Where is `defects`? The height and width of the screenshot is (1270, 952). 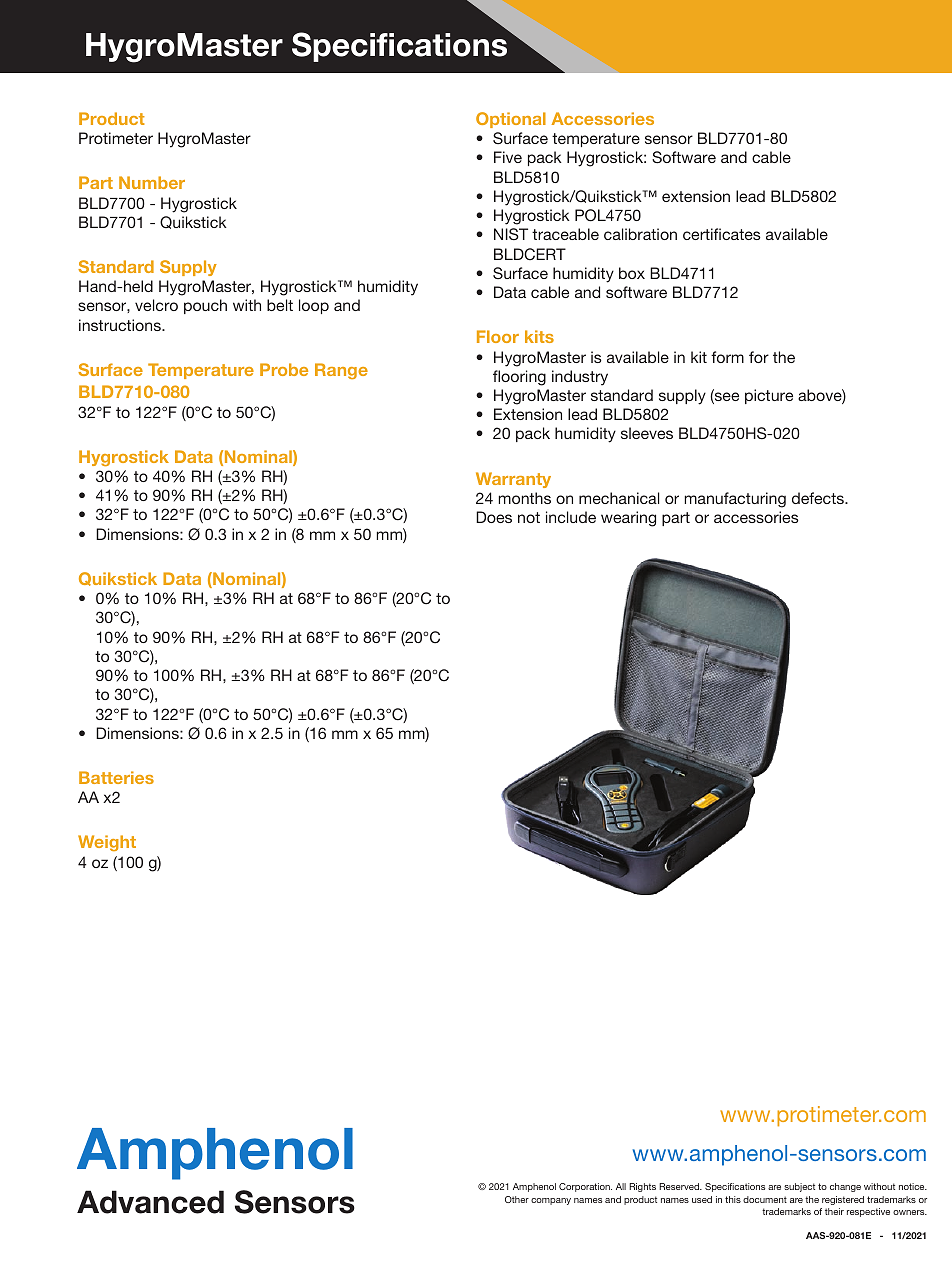 defects is located at coordinates (819, 498).
